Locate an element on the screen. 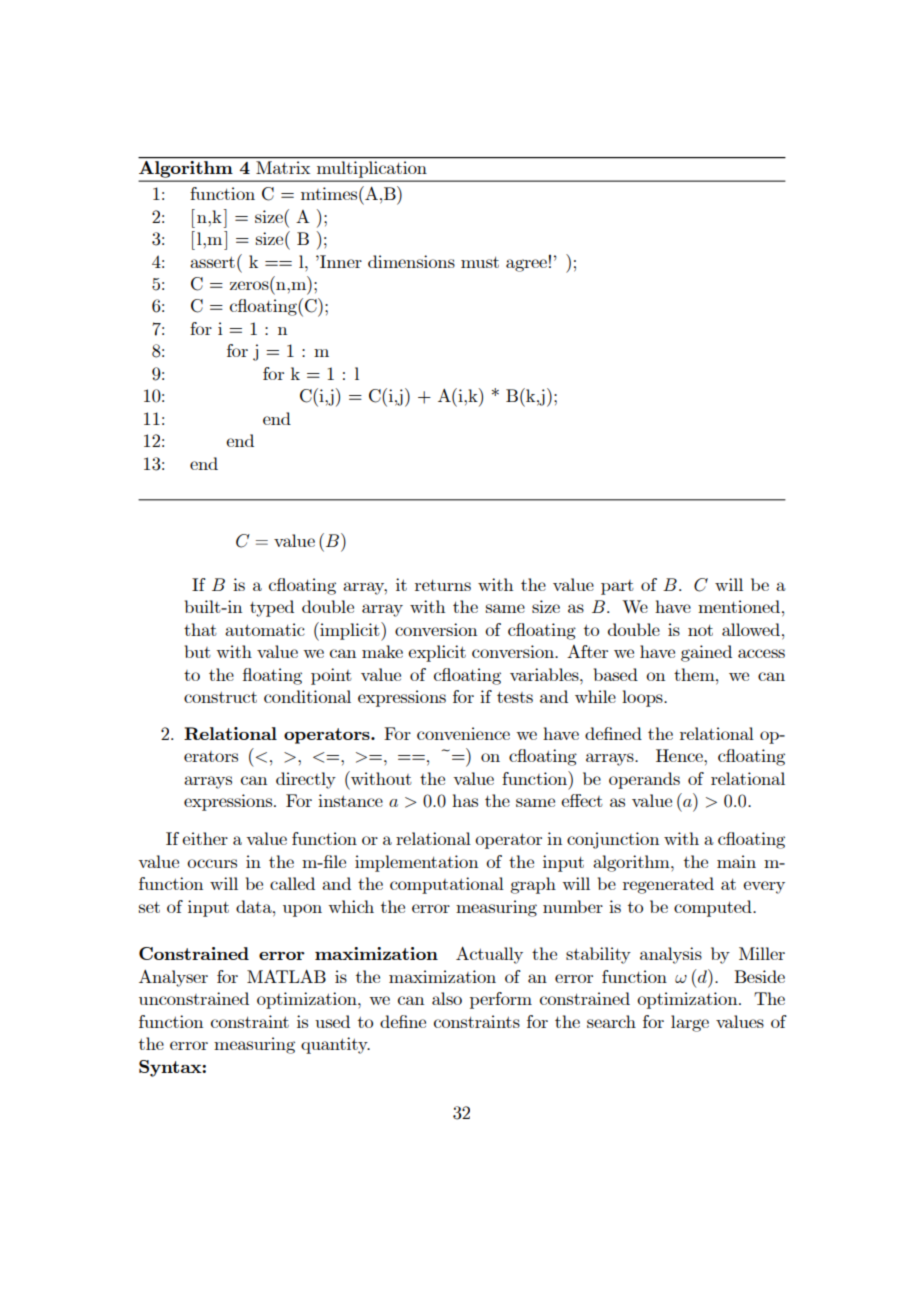 The width and height of the screenshot is (924, 1308). has is located at coordinates (465, 800).
